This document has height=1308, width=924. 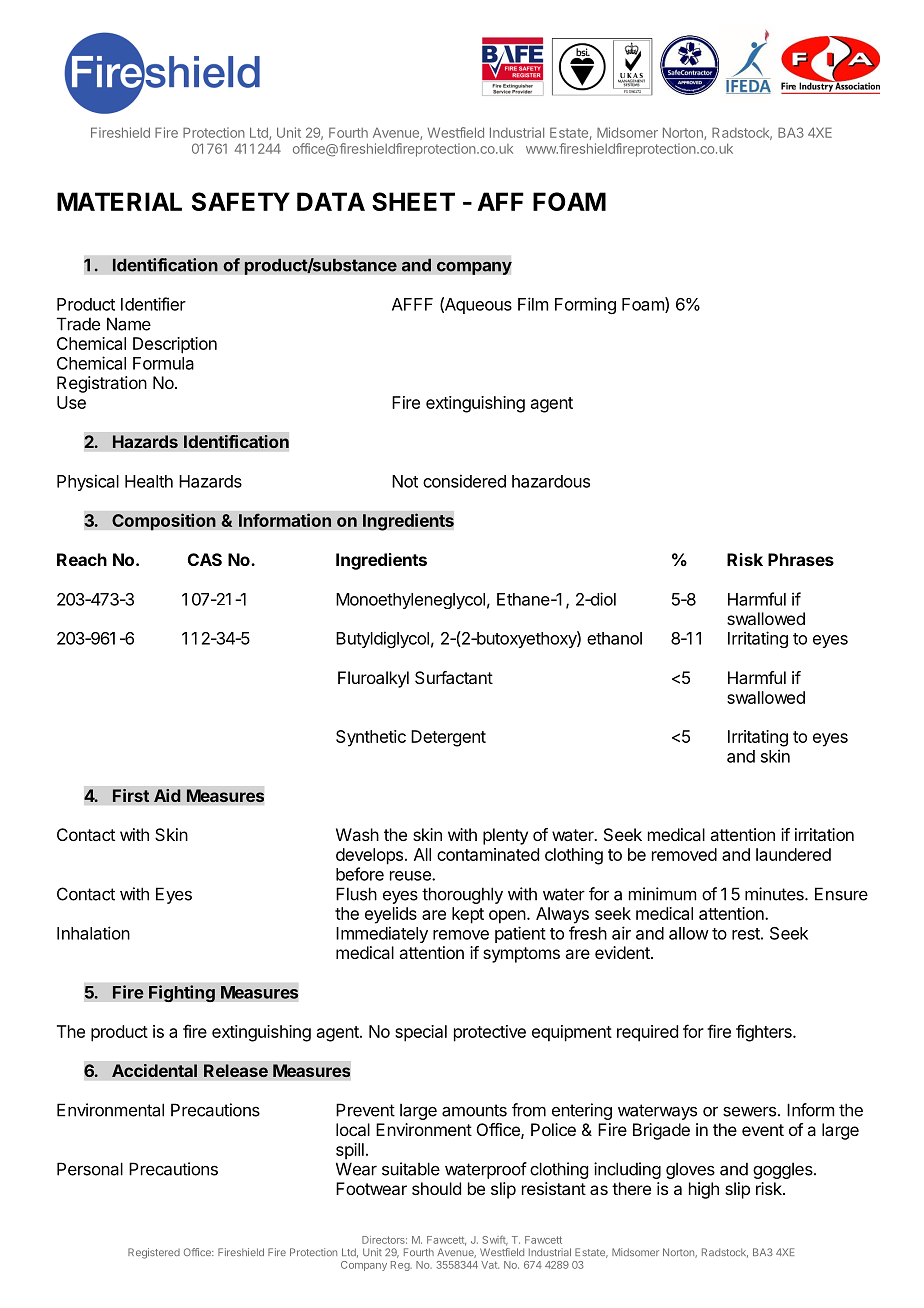 I want to click on Registered, so click(x=154, y=1253).
